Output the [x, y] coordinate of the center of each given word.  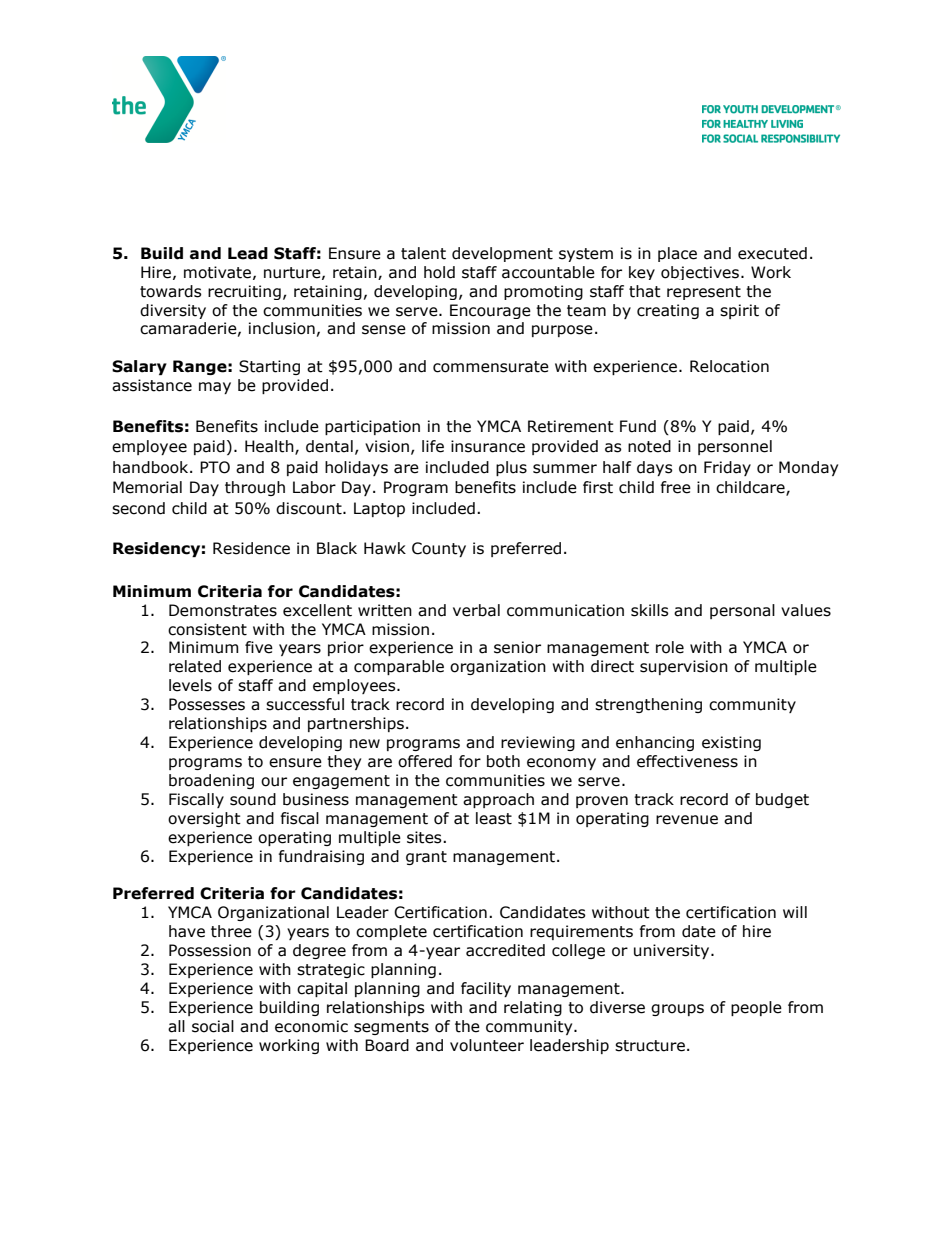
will [795, 912]
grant [426, 858]
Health [270, 447]
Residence [251, 548]
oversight [204, 819]
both [503, 761]
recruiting [244, 292]
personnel [735, 447]
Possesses [207, 704]
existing [731, 743]
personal [742, 611]
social [213, 1026]
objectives [701, 273]
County [439, 549]
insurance [488, 446]
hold [439, 272]
